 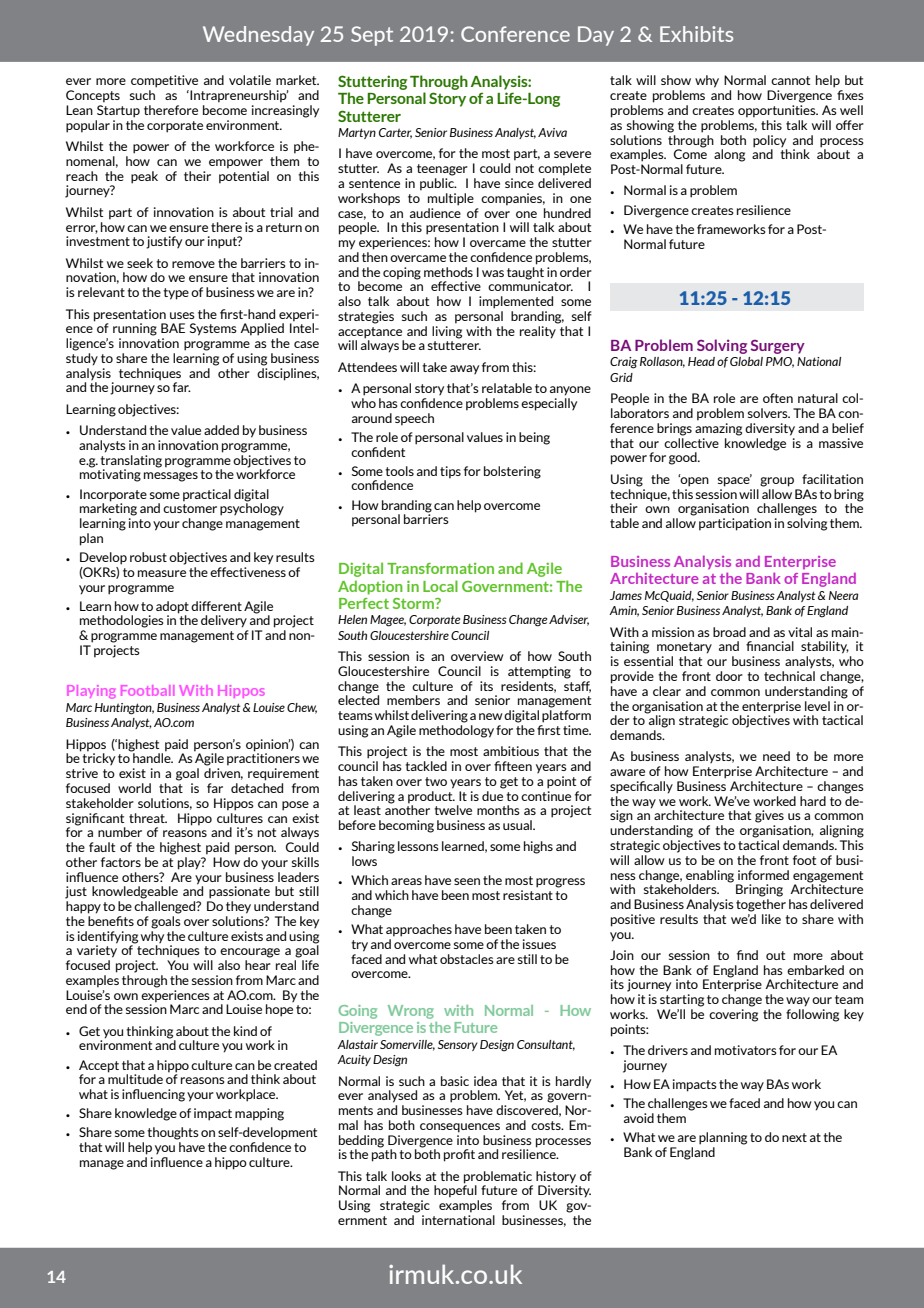 What do you see at coordinates (459, 1155) in the screenshot?
I see `profit` at bounding box center [459, 1155].
